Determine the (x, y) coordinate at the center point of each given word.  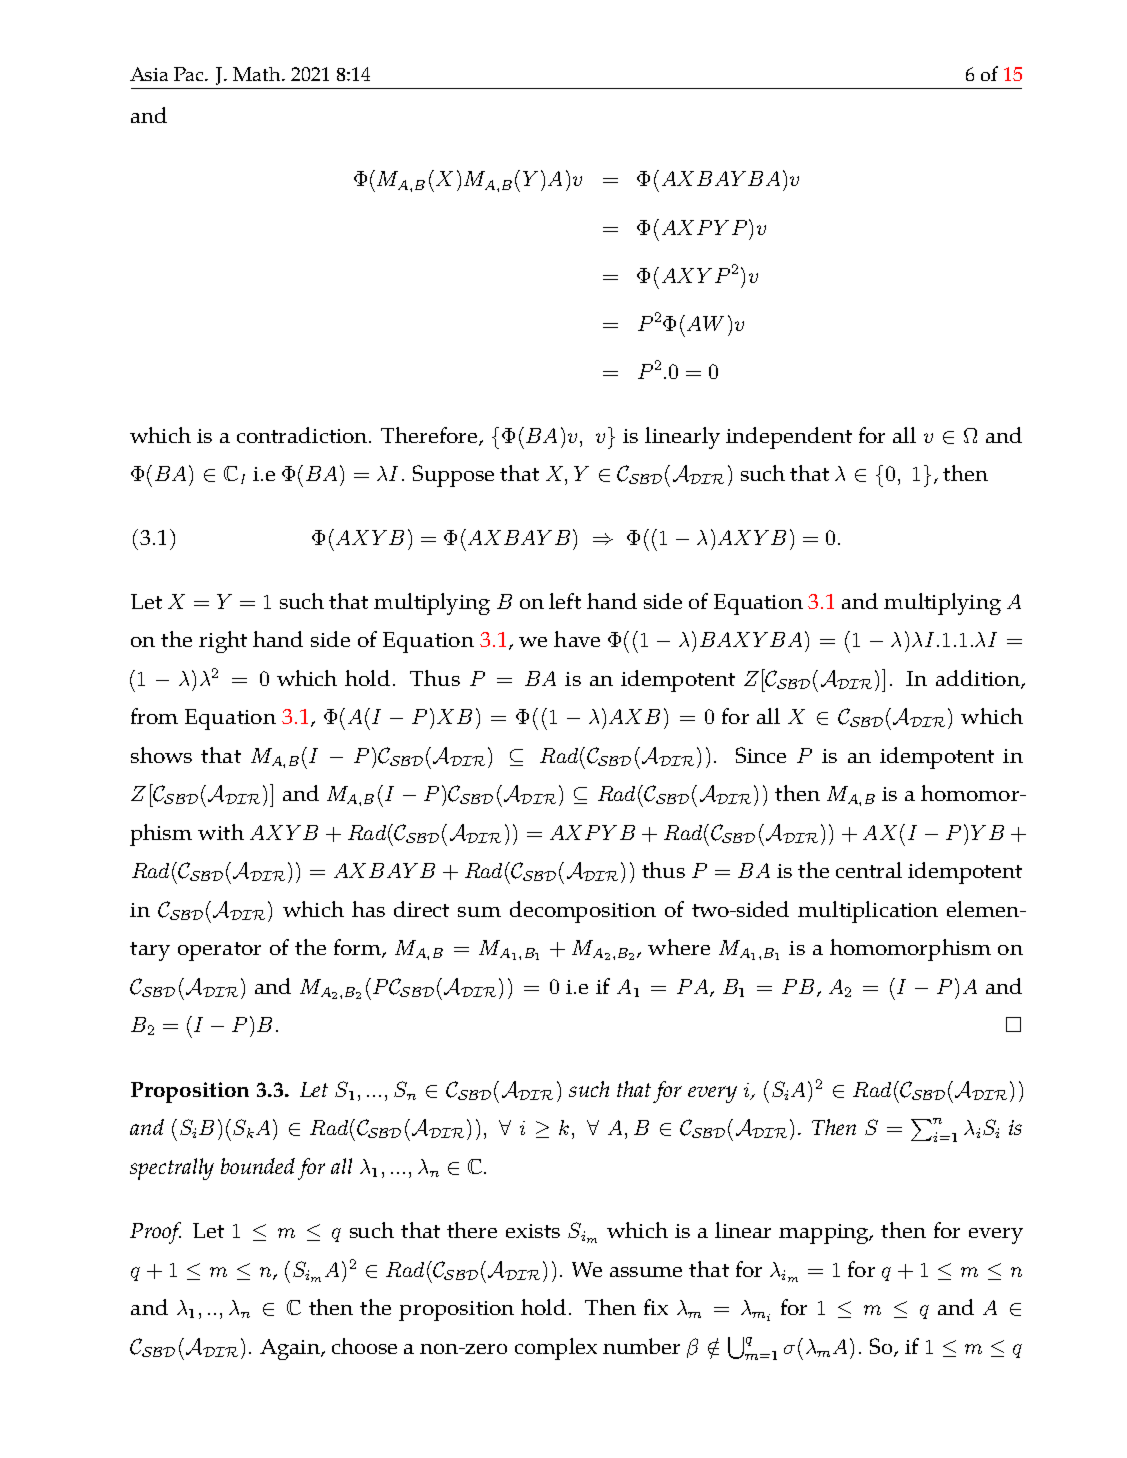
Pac (190, 74)
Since (761, 755)
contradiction (303, 435)
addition (979, 679)
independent (789, 438)
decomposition (583, 912)
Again (291, 1349)
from (154, 716)
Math (258, 74)
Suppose (453, 476)
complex (556, 1349)
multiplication (868, 912)
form (358, 948)
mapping (825, 1234)
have (577, 639)
